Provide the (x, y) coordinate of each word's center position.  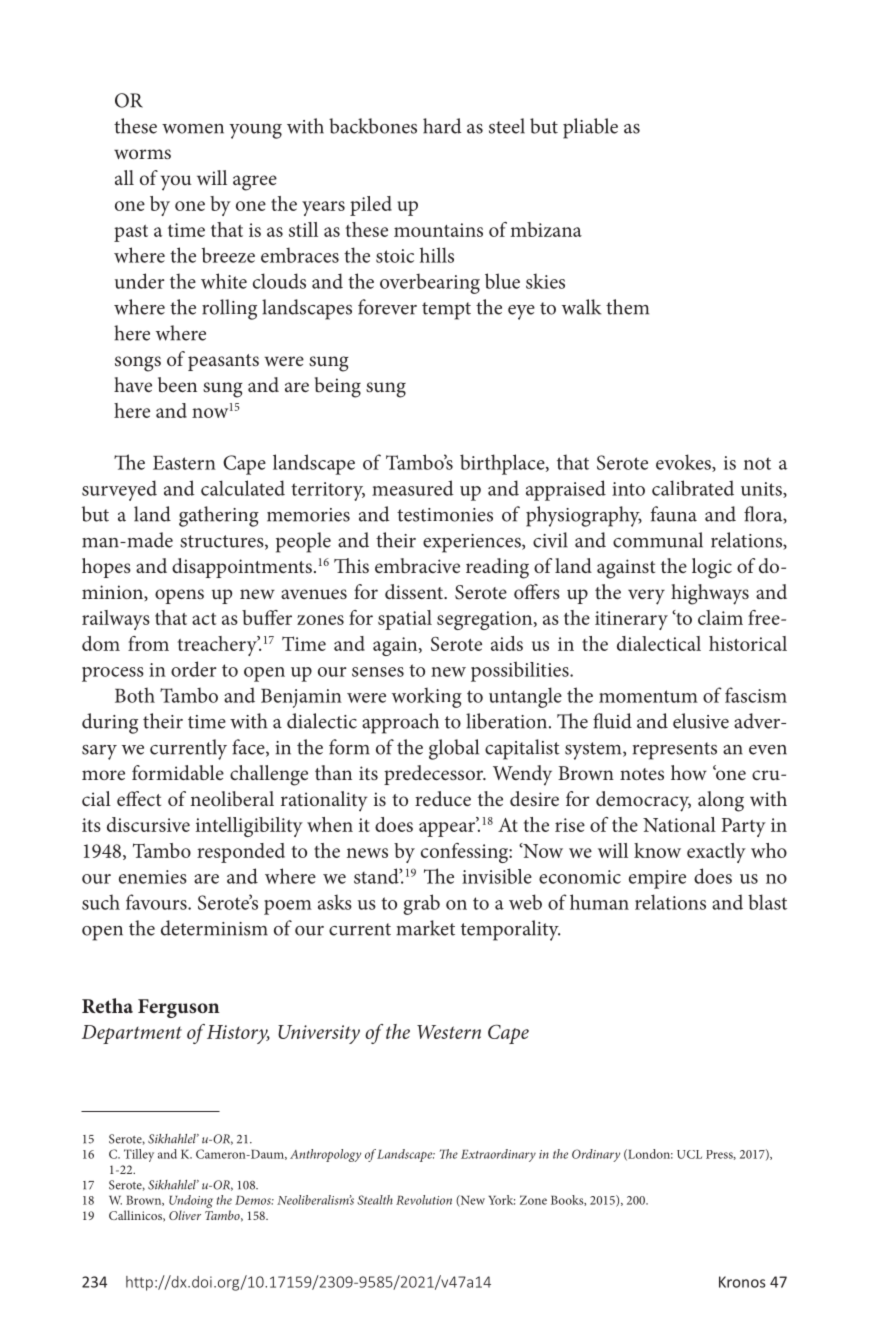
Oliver (185, 1215)
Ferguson (179, 1008)
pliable (590, 128)
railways (116, 620)
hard (442, 126)
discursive (148, 824)
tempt (446, 311)
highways (710, 594)
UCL (689, 1154)
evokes (684, 463)
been (177, 384)
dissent (415, 591)
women (193, 129)
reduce (443, 798)
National (679, 824)
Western (449, 1032)
